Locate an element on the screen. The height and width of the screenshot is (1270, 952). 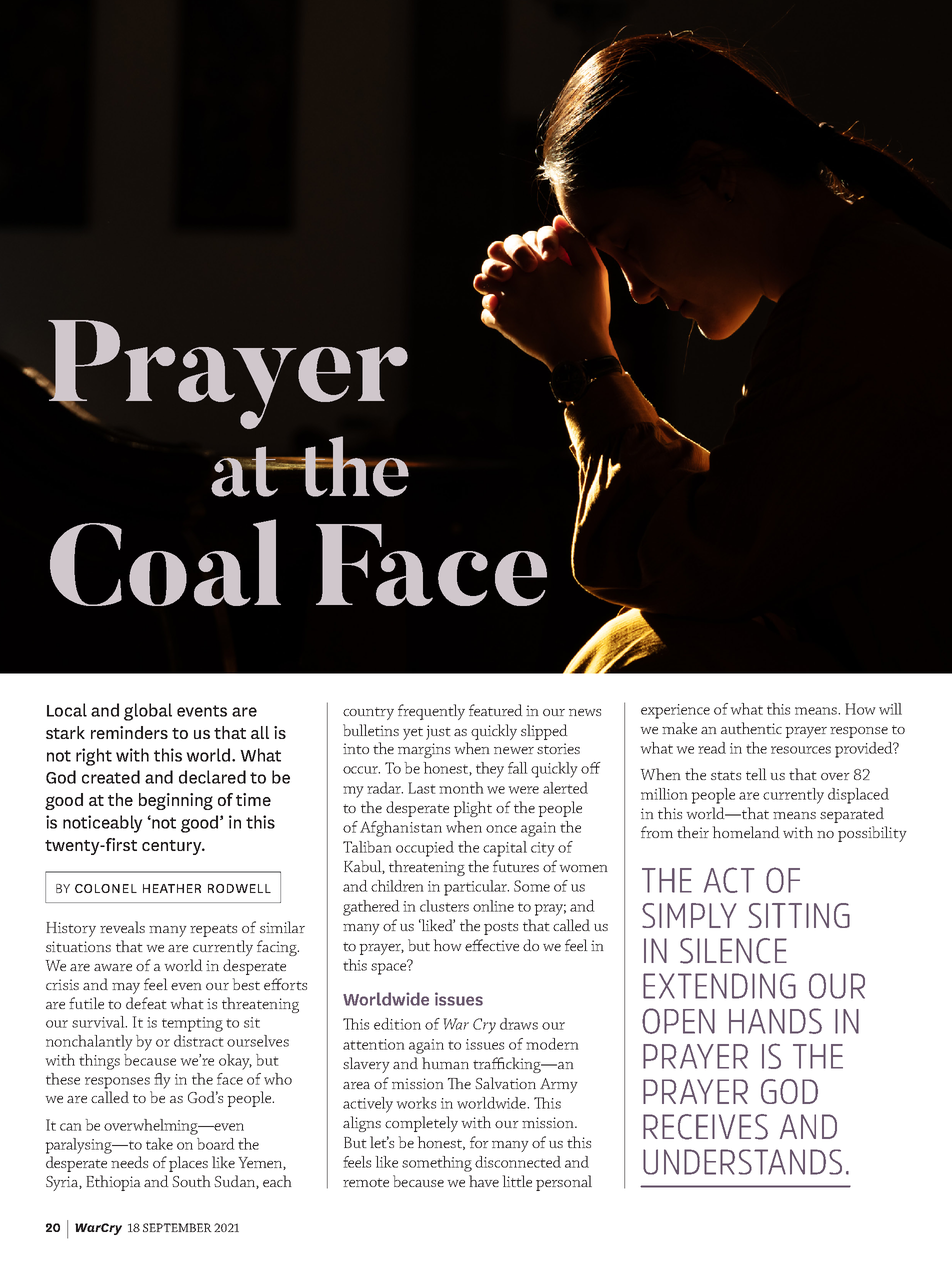
HEATHER is located at coordinates (172, 888).
